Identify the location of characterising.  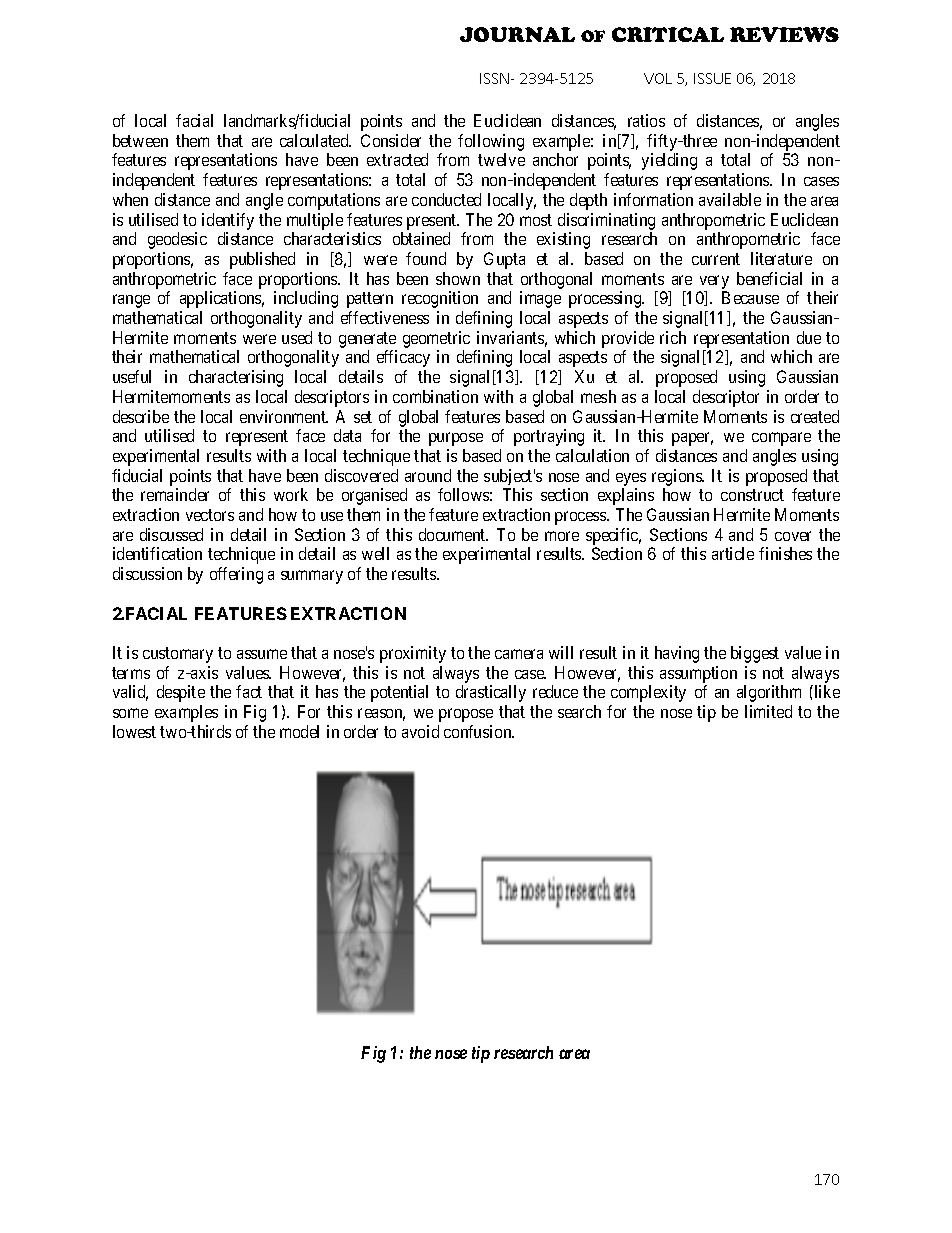
(236, 378).
